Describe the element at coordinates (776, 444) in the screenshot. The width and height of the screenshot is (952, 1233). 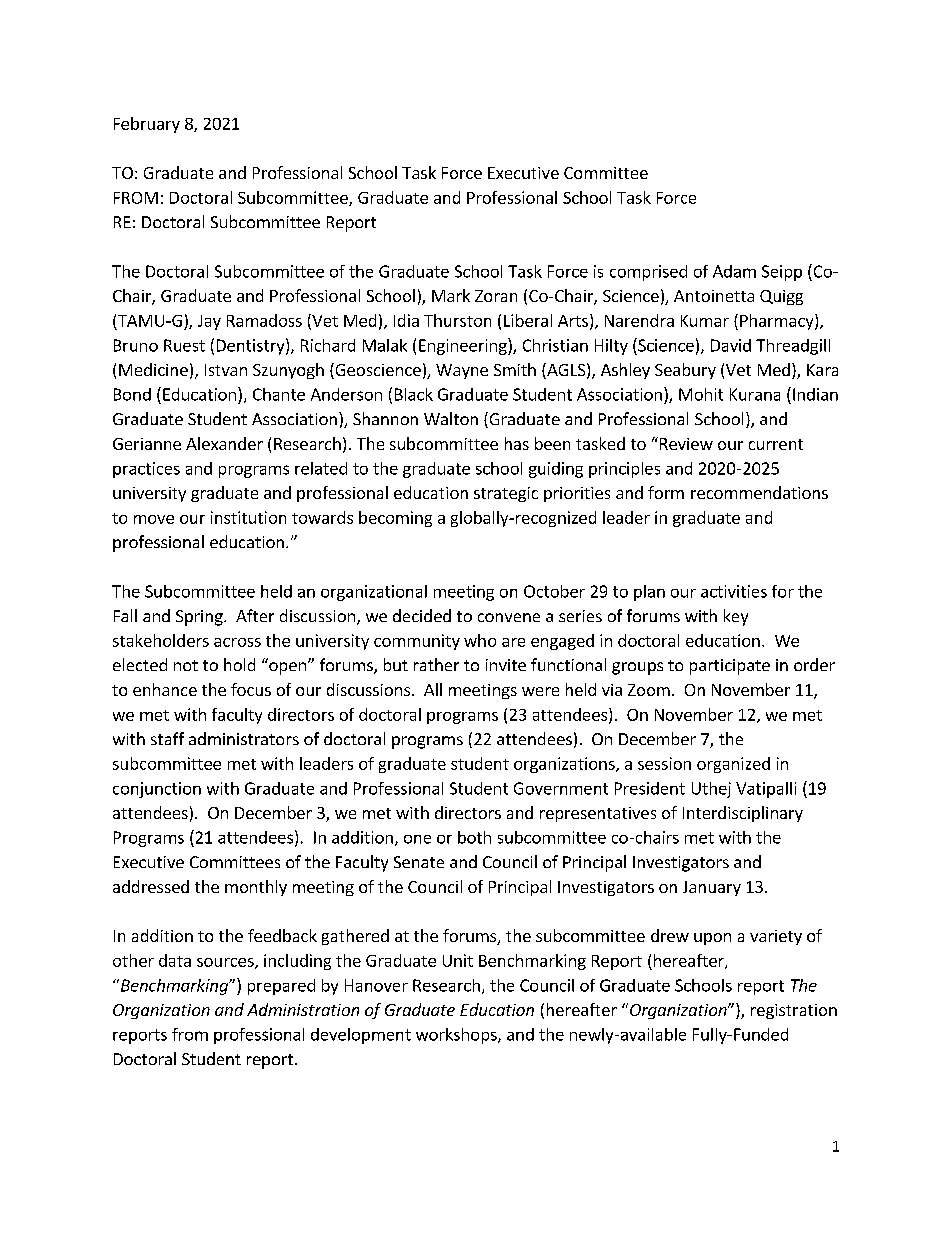
I see `current` at that location.
